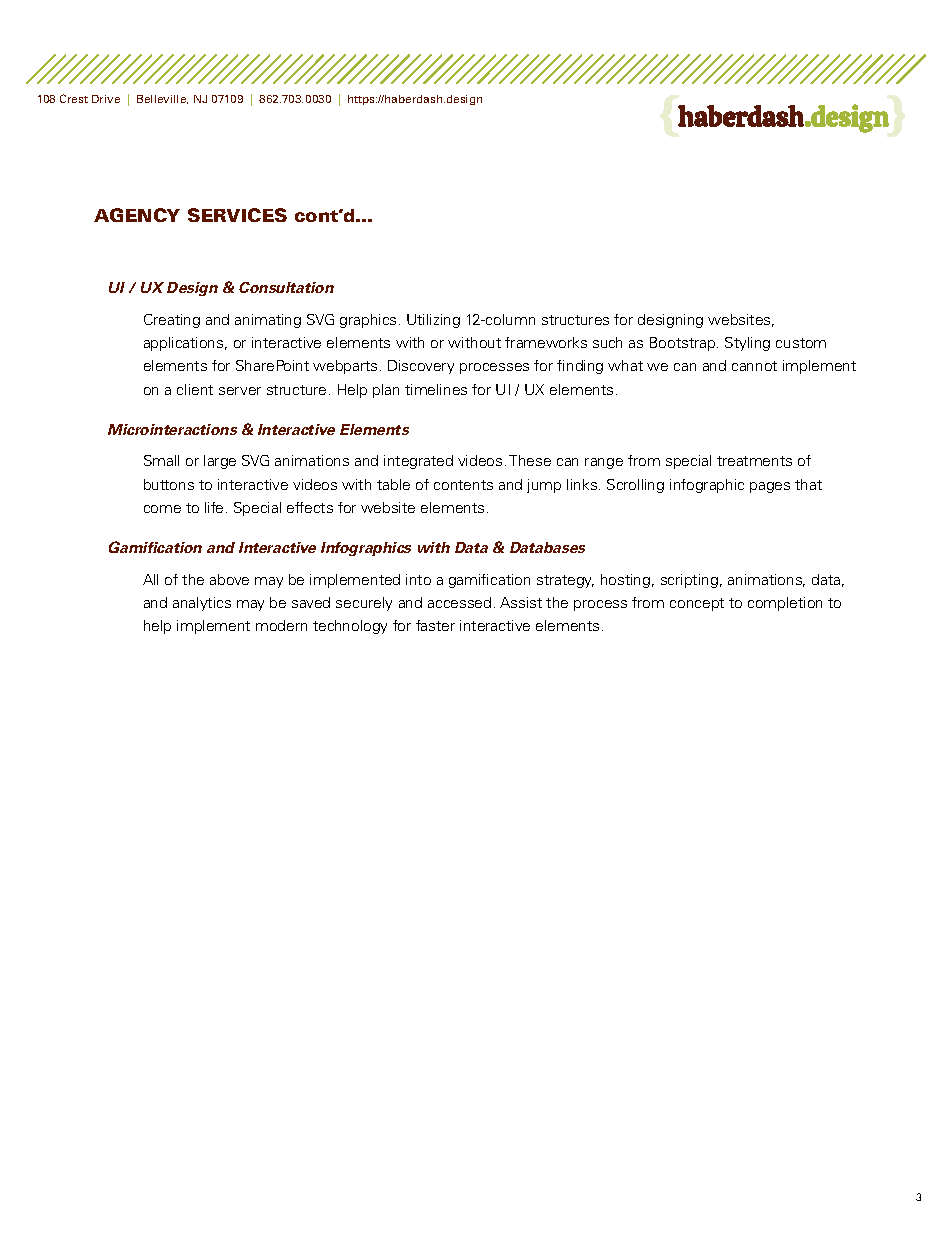  What do you see at coordinates (237, 215) in the screenshot?
I see `SERVICES` at bounding box center [237, 215].
